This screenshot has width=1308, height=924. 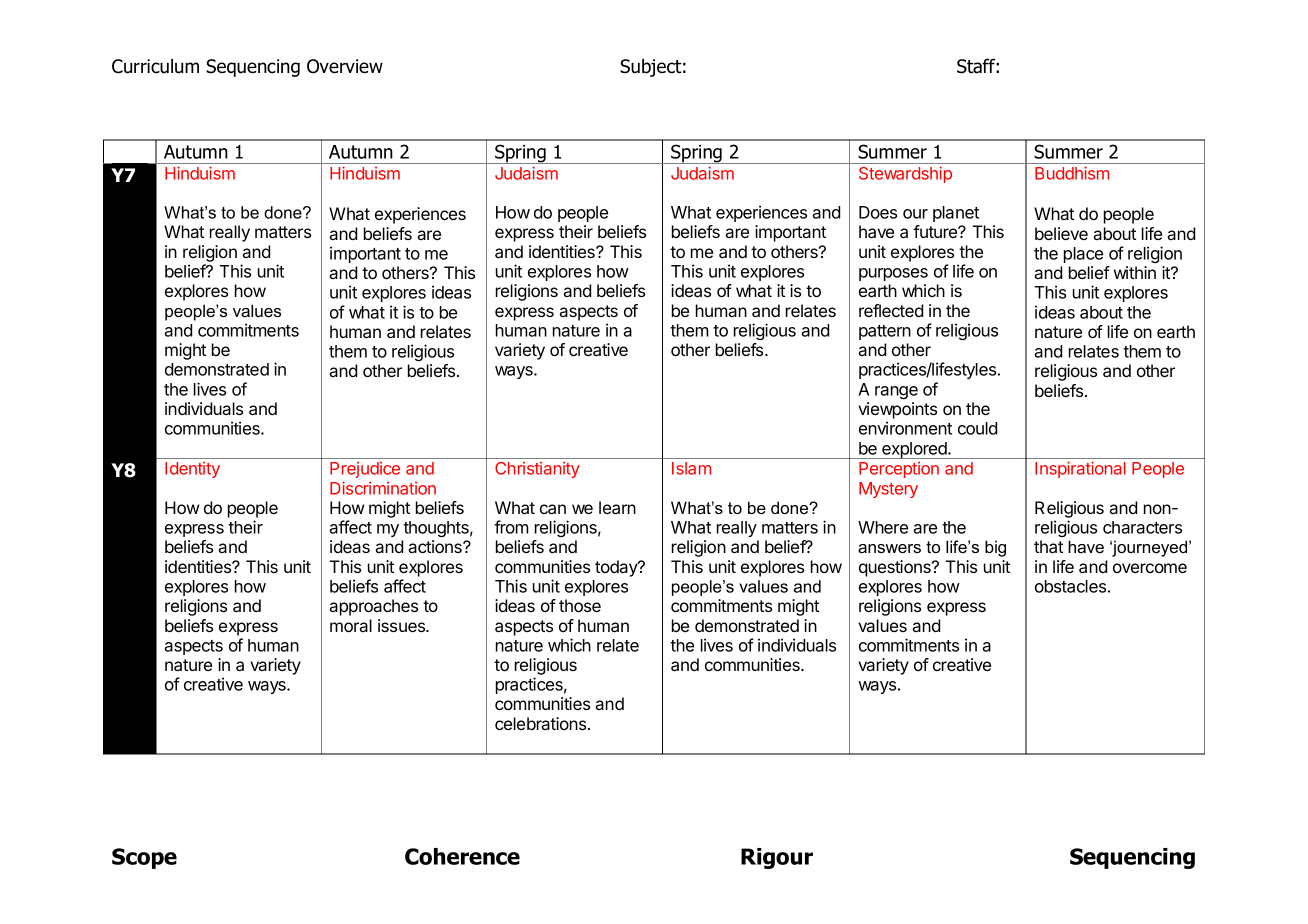 What do you see at coordinates (192, 470) in the screenshot?
I see `Identity` at bounding box center [192, 470].
